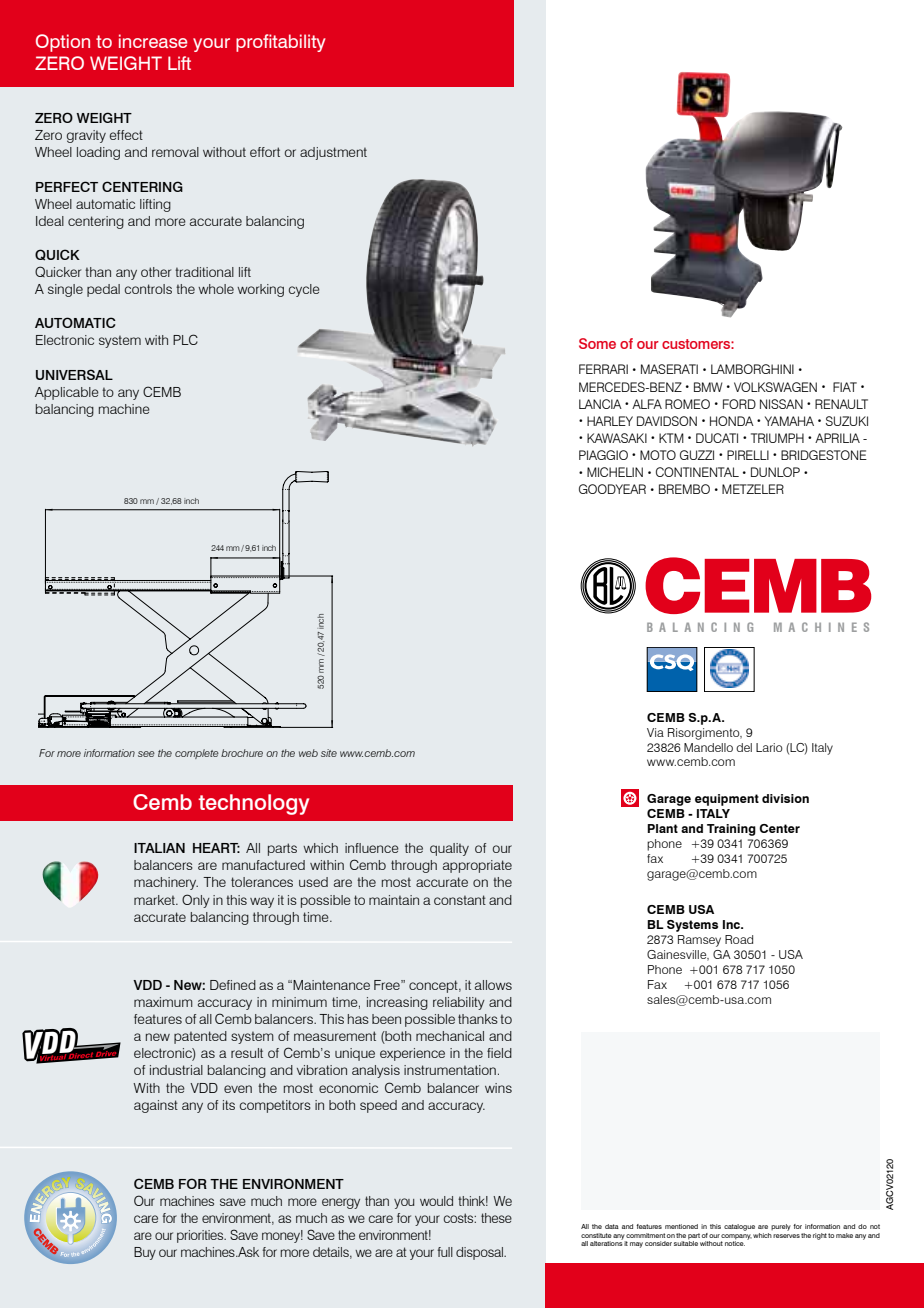 The height and width of the screenshot is (1308, 924). What do you see at coordinates (146, 754) in the screenshot?
I see `see` at bounding box center [146, 754].
